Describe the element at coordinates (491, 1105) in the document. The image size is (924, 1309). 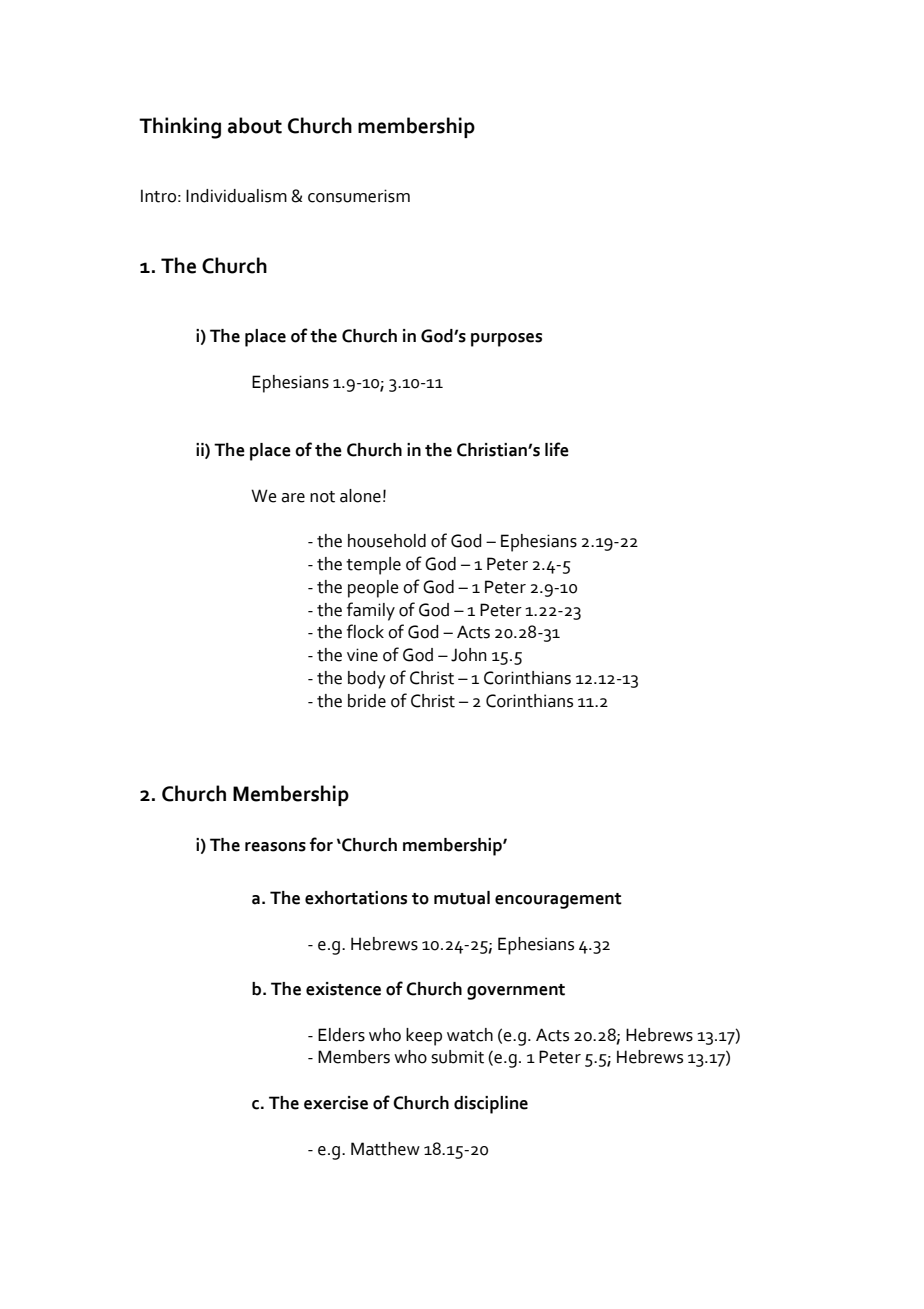
I see `discipline` at that location.
